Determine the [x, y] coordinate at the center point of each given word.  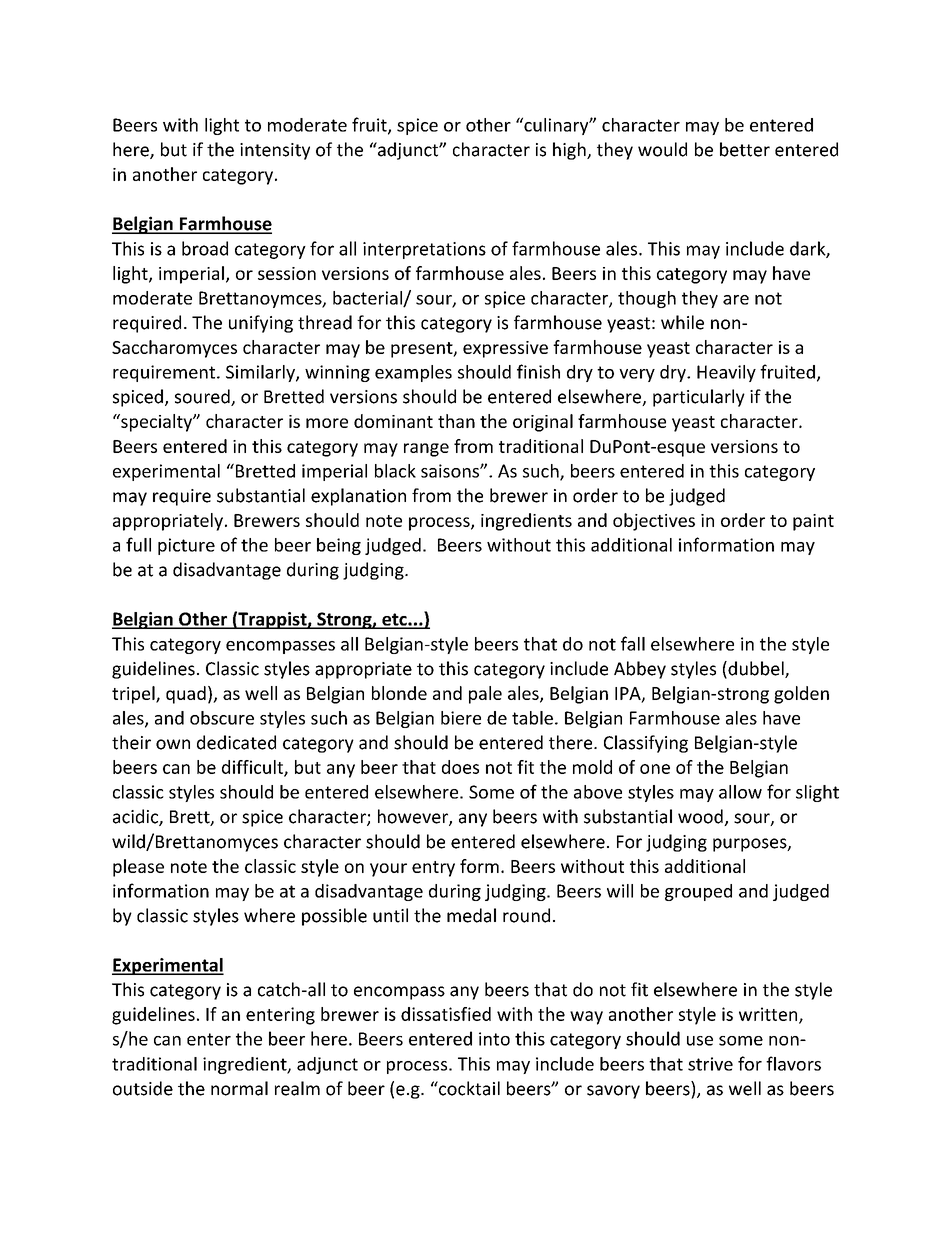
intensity [275, 151]
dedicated [236, 742]
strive [710, 1064]
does [460, 767]
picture [186, 546]
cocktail [468, 1088]
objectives [654, 522]
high [570, 151]
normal [239, 1088]
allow [740, 792]
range [426, 450]
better [745, 149]
